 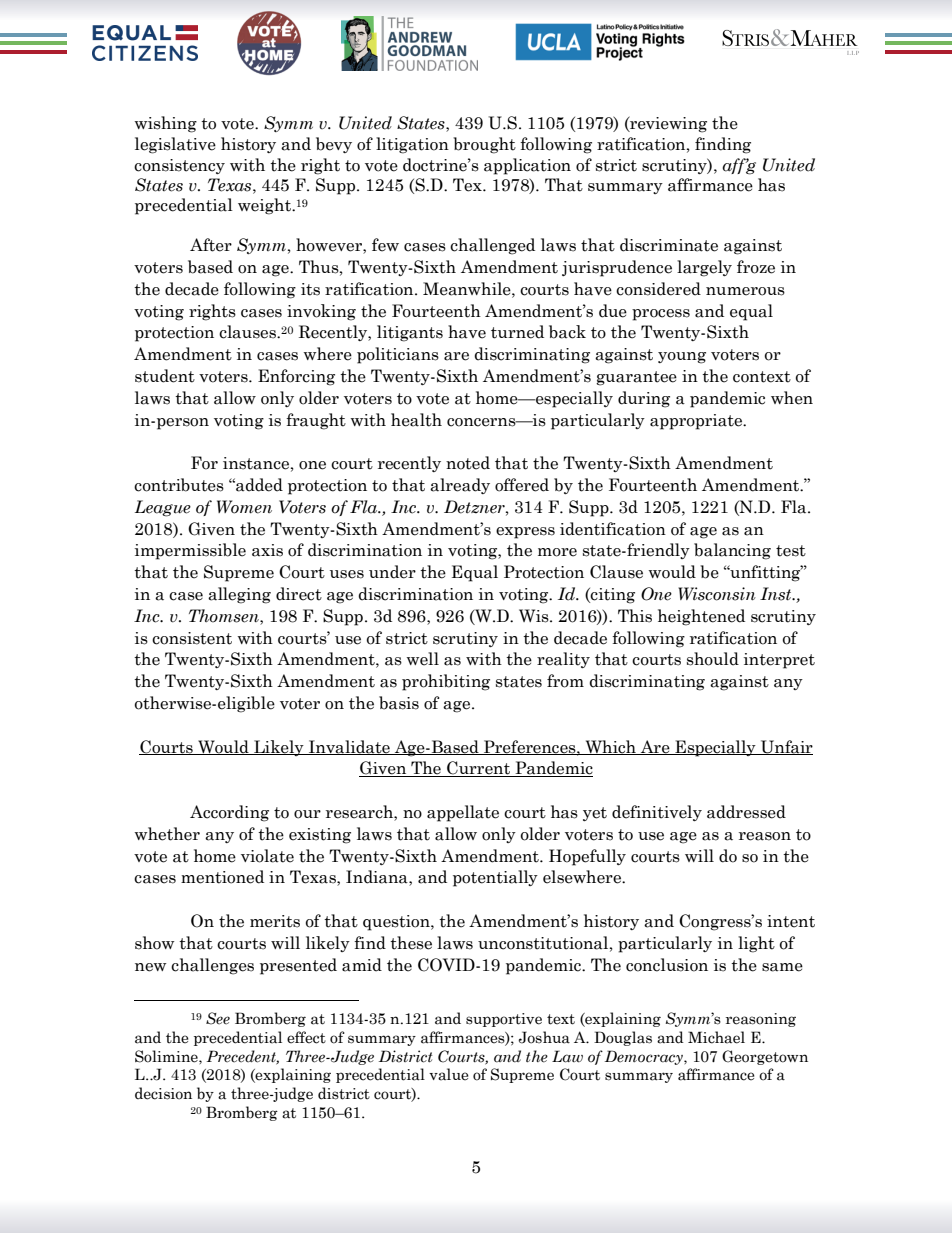 I want to click on addressed, so click(x=746, y=812).
